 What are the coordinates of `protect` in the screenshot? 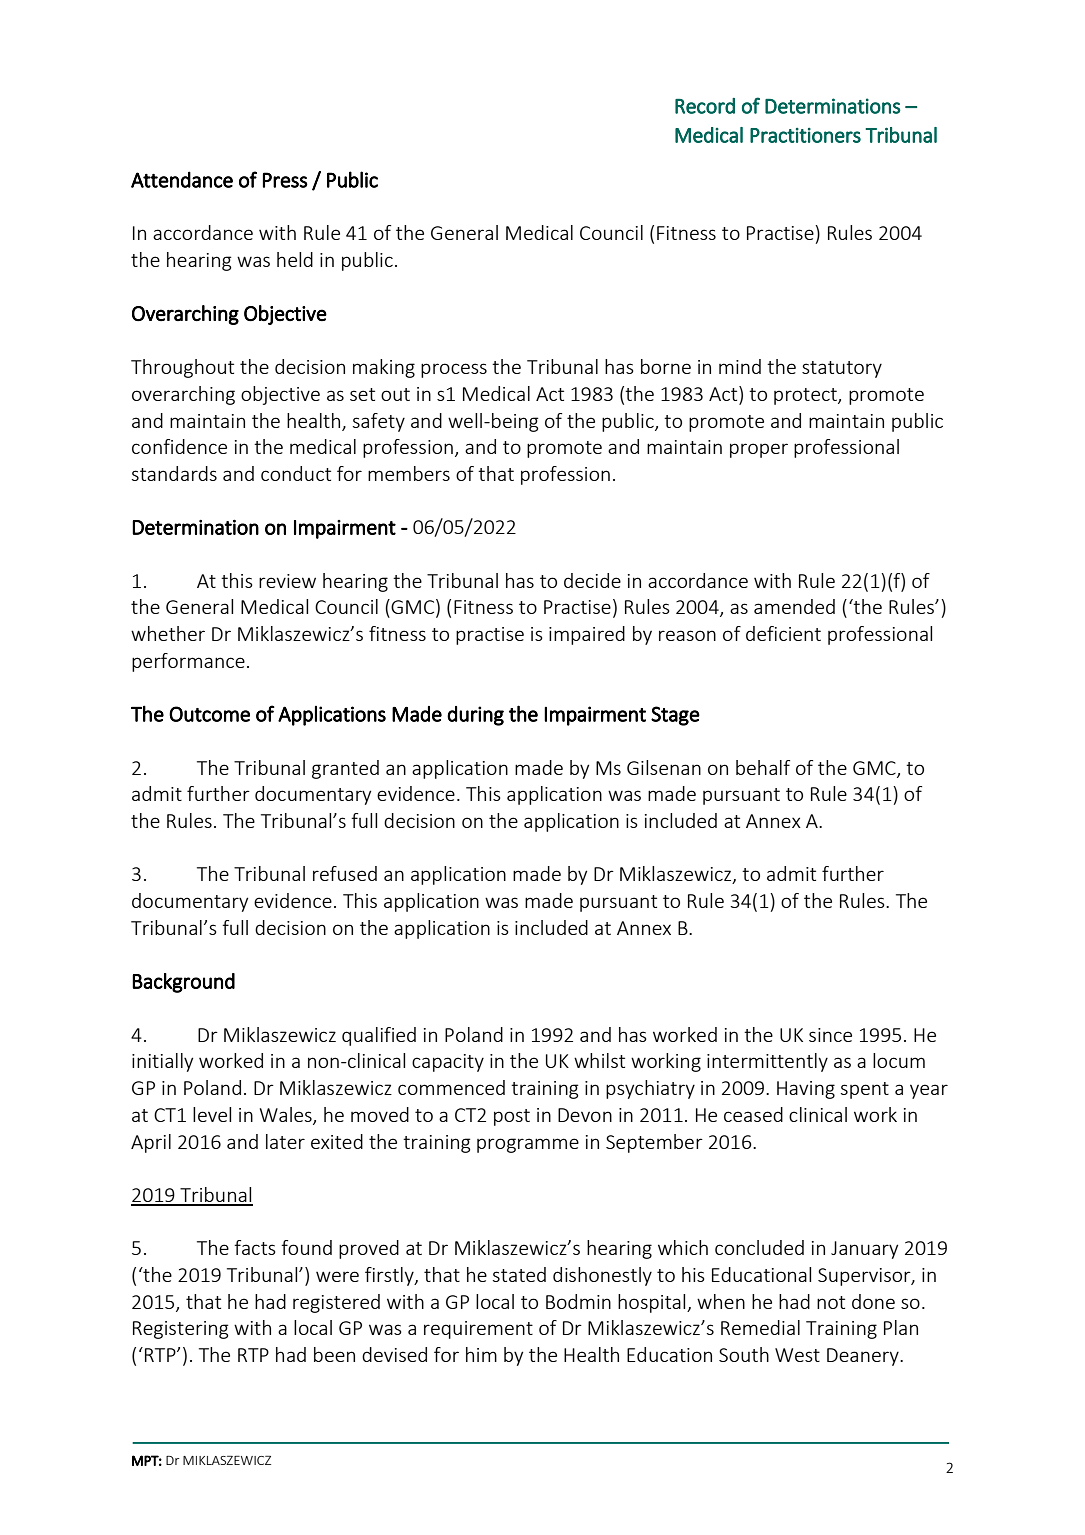 It's located at (806, 396).
